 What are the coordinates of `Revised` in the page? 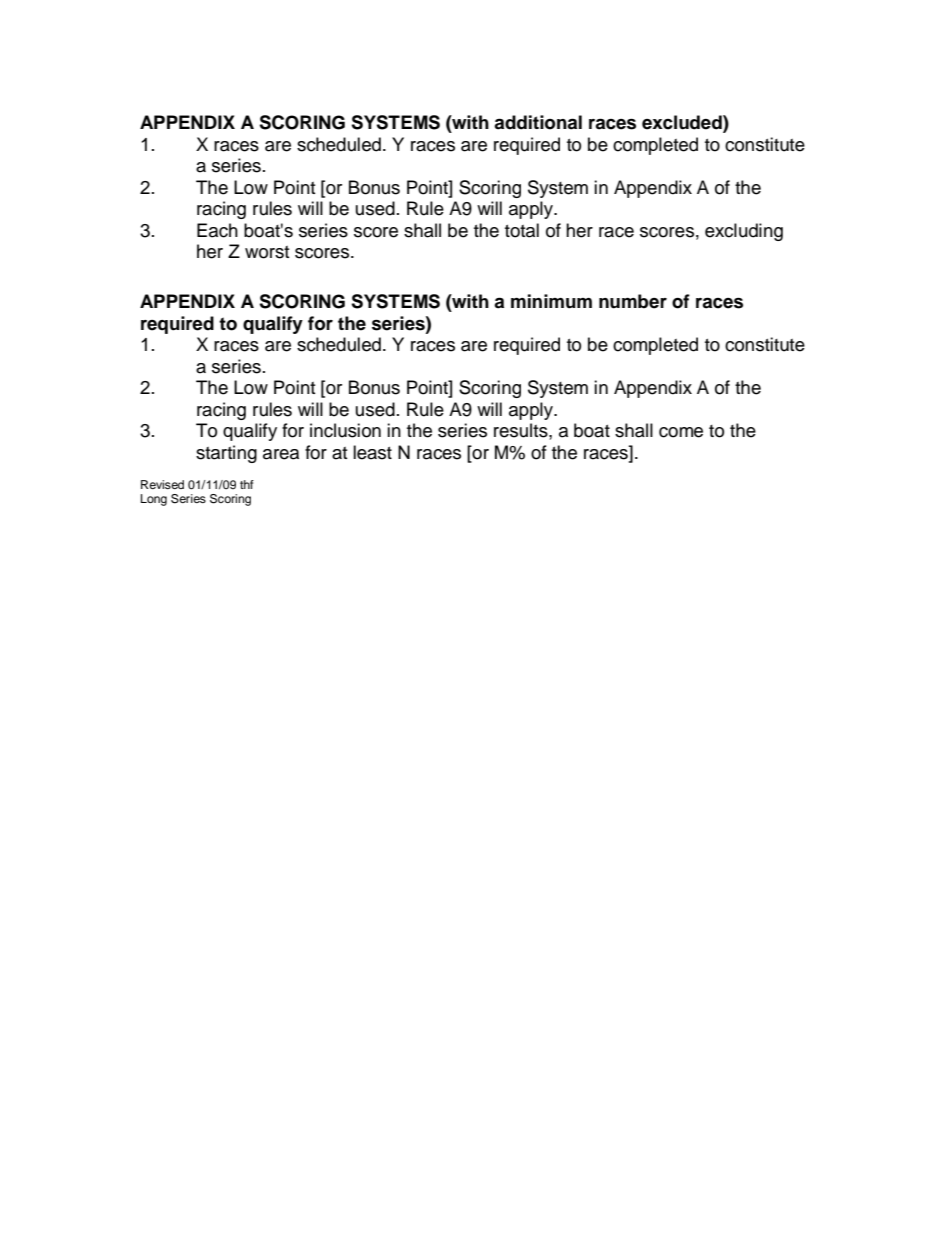 It's located at (162, 484).
